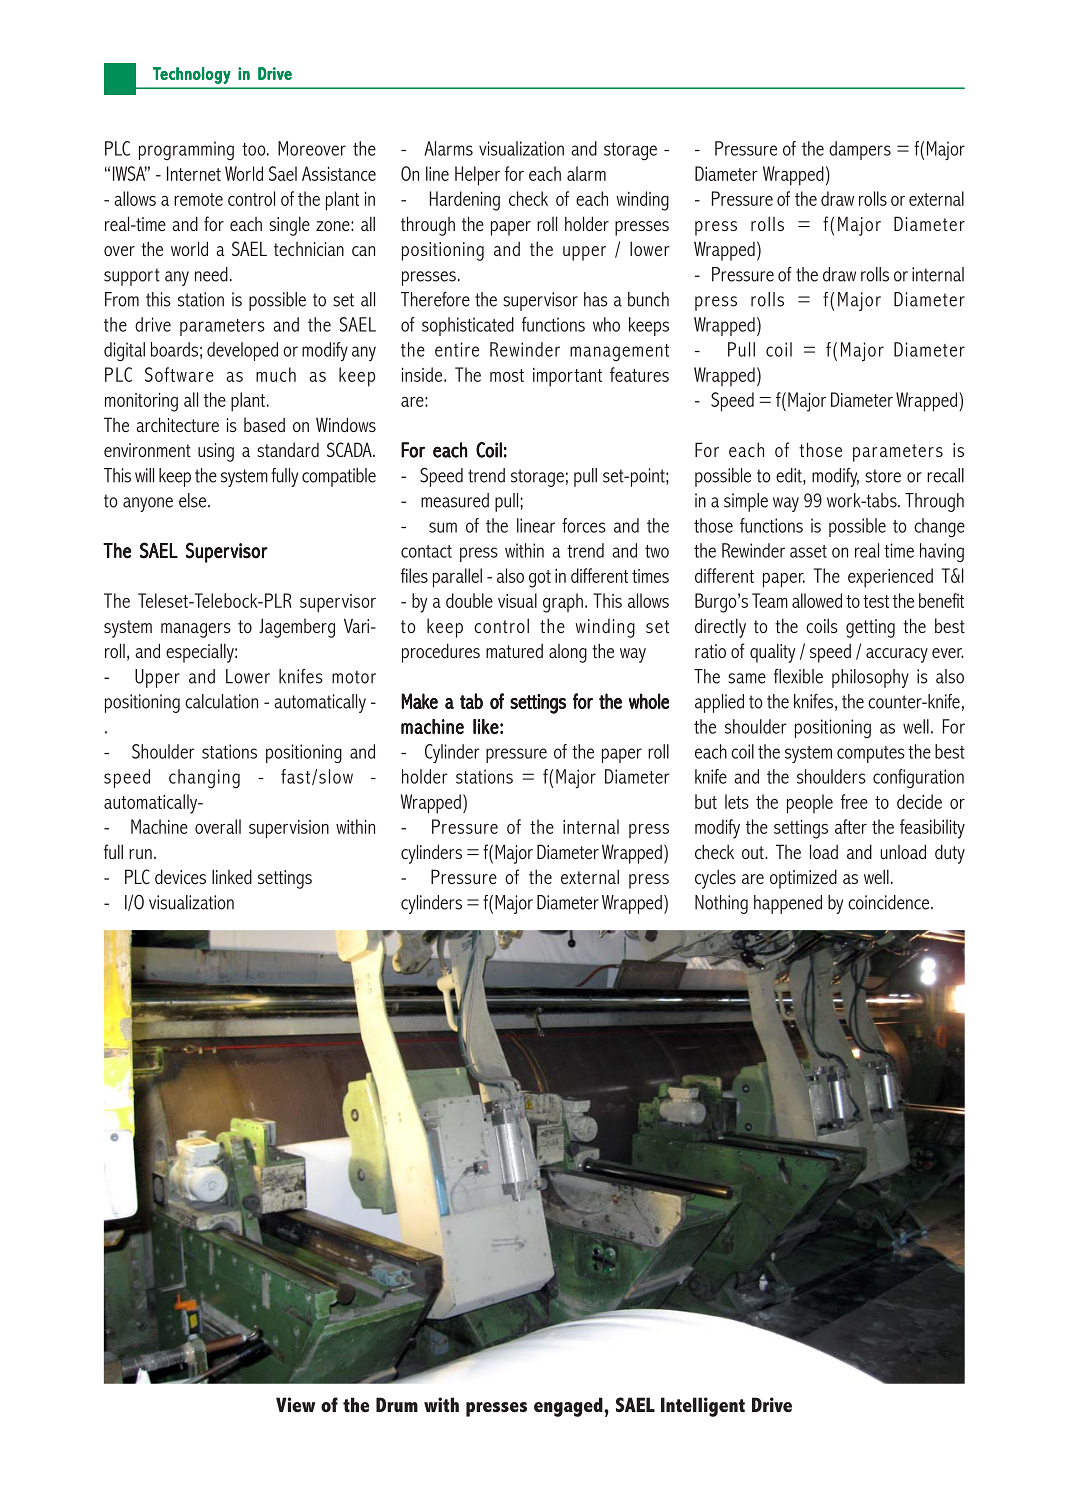 The width and height of the screenshot is (1068, 1499). I want to click on View, so click(295, 1404).
